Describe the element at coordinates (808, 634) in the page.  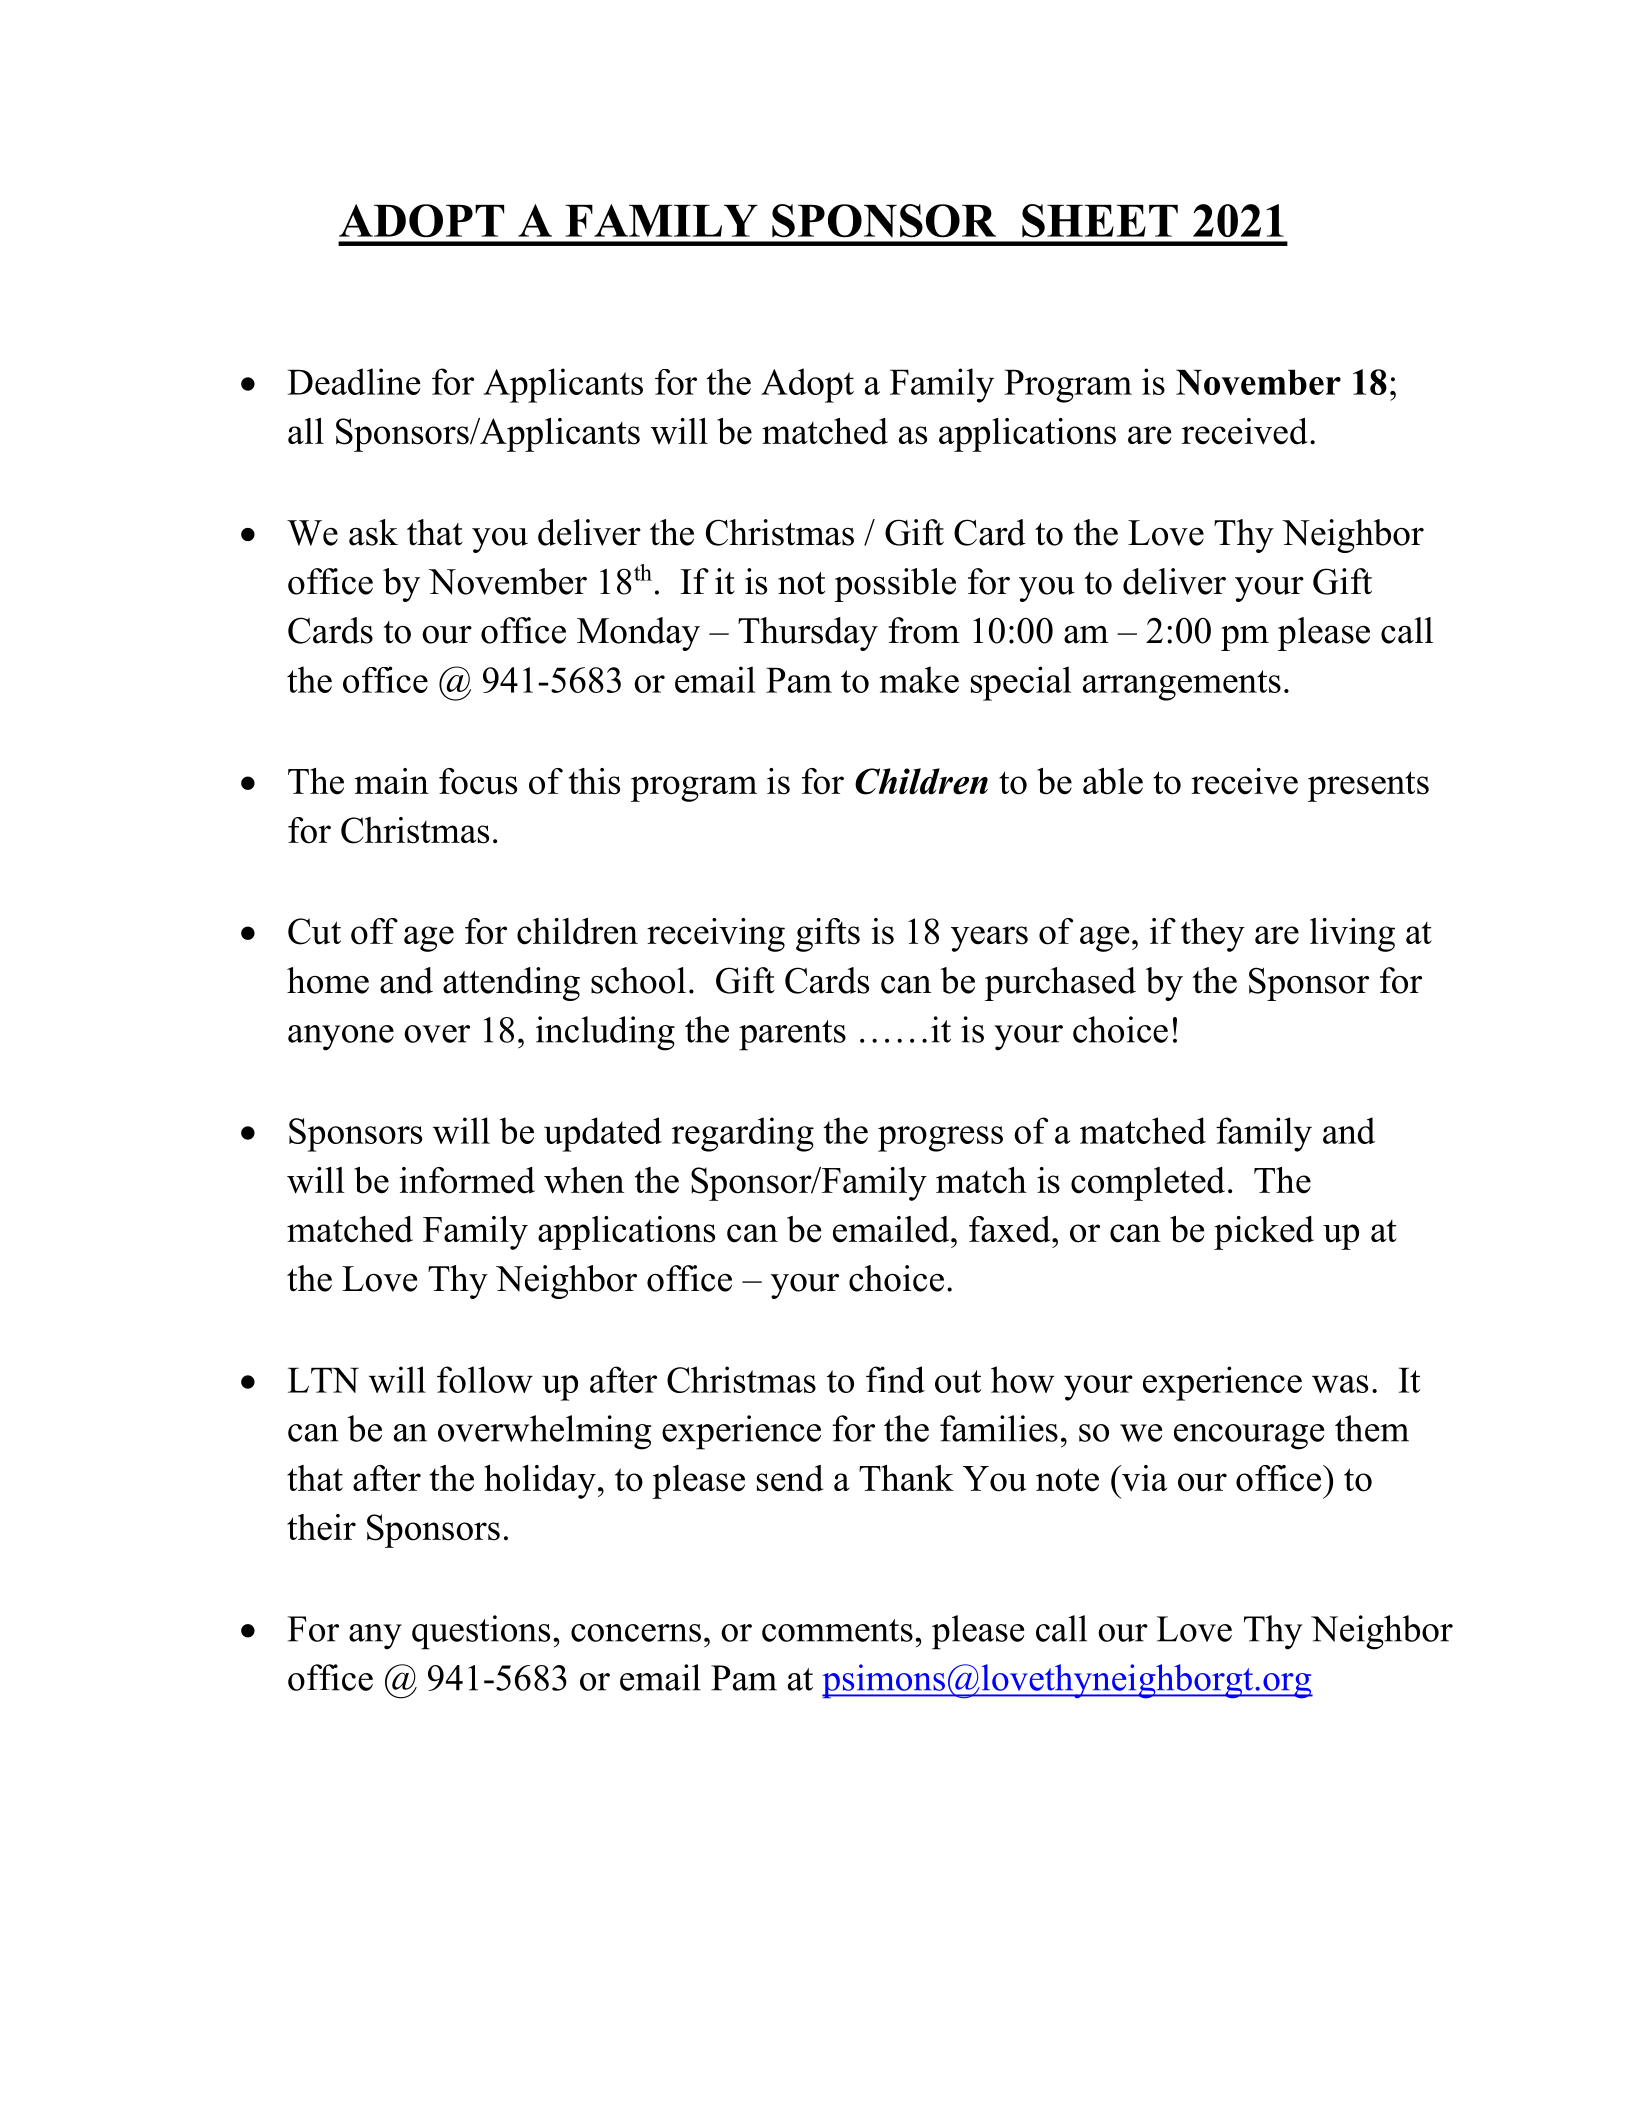
I see `Thursday` at that location.
